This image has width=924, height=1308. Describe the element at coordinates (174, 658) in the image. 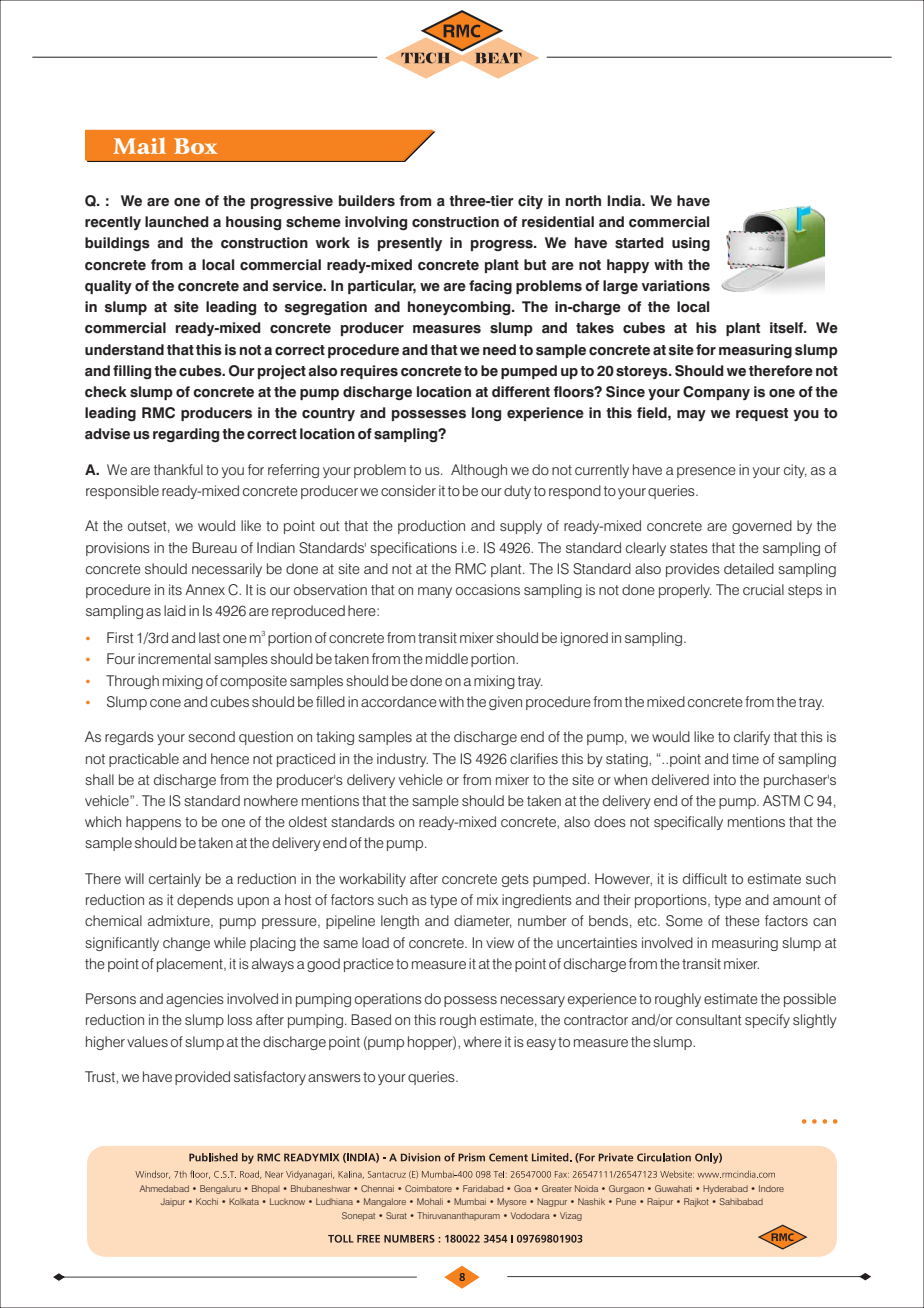

I see `incremental` at that location.
